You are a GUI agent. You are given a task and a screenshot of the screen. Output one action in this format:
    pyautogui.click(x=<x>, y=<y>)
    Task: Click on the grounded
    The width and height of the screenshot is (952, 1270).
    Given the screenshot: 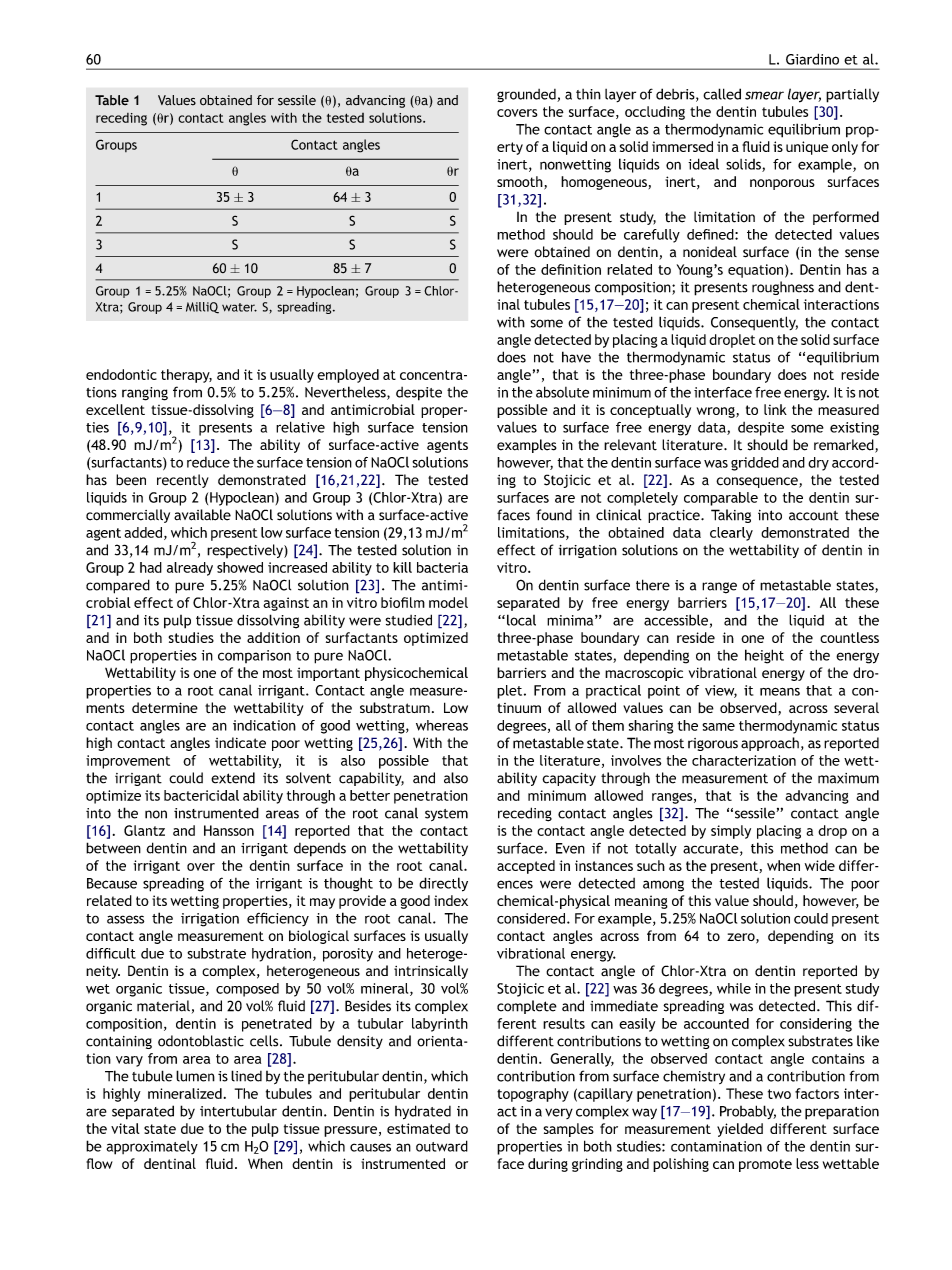 What is the action you would take?
    pyautogui.click(x=527, y=96)
